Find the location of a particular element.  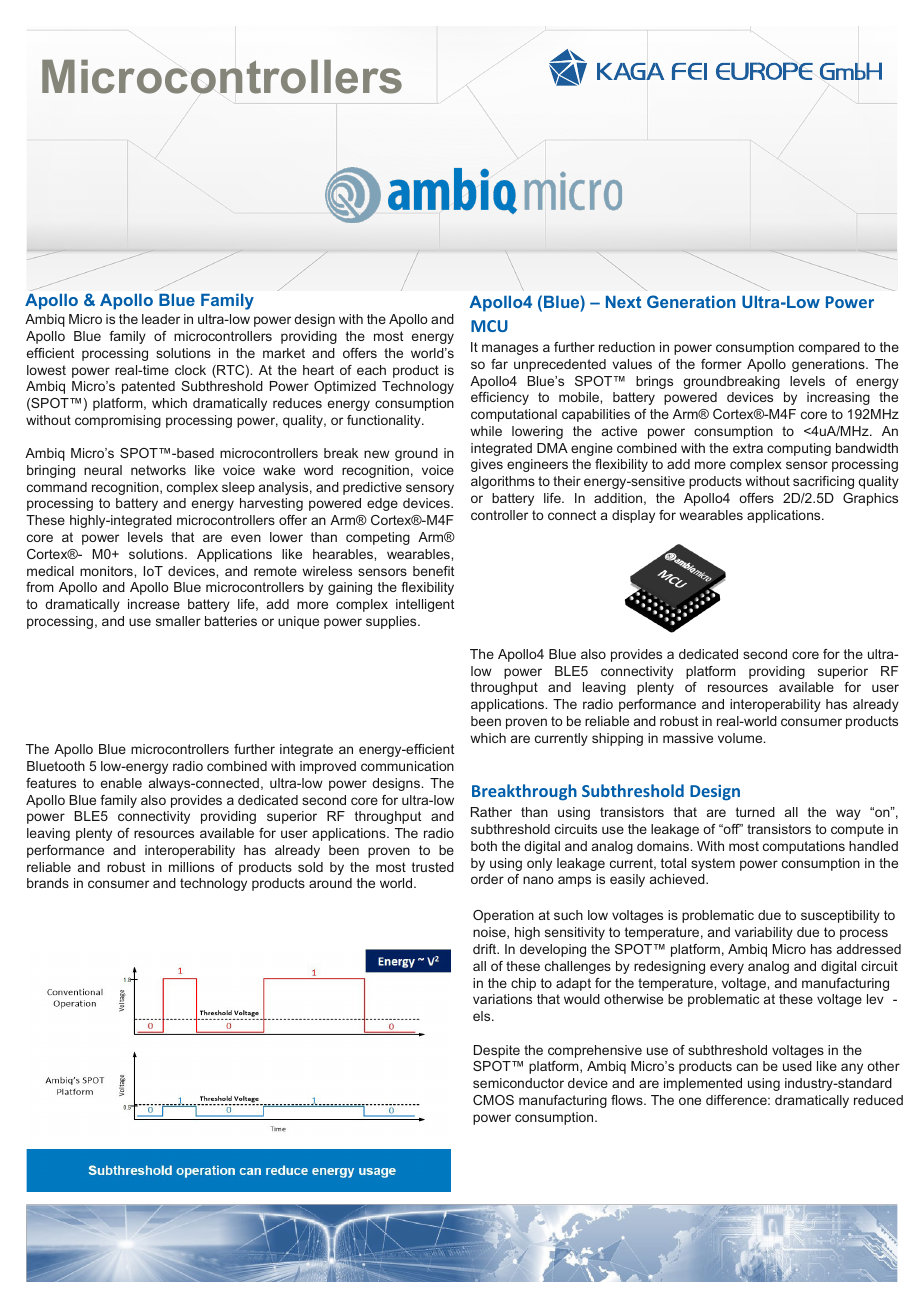

CMOS is located at coordinates (493, 1100).
